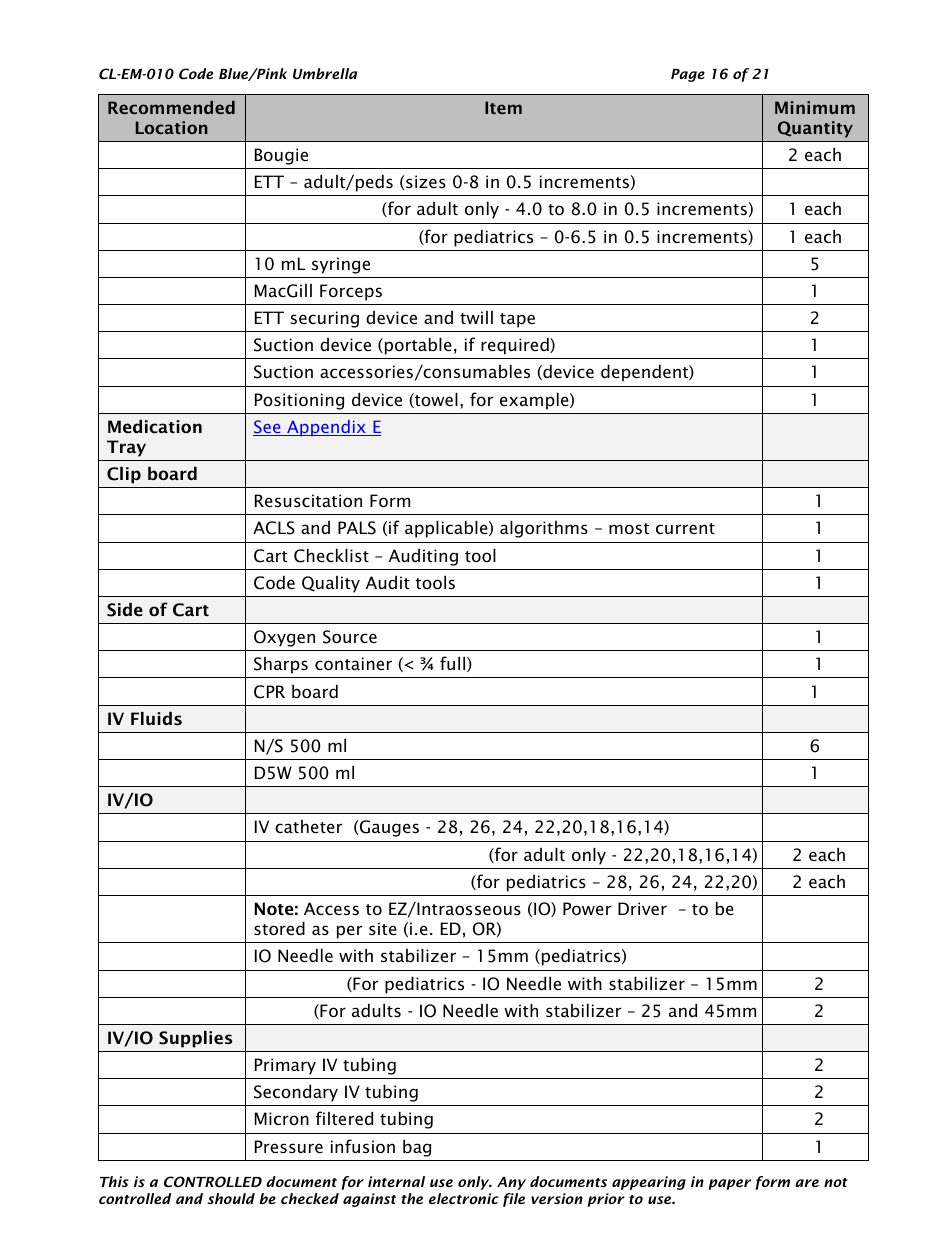 Image resolution: width=952 pixels, height=1233 pixels. I want to click on Recommended, so click(171, 107).
